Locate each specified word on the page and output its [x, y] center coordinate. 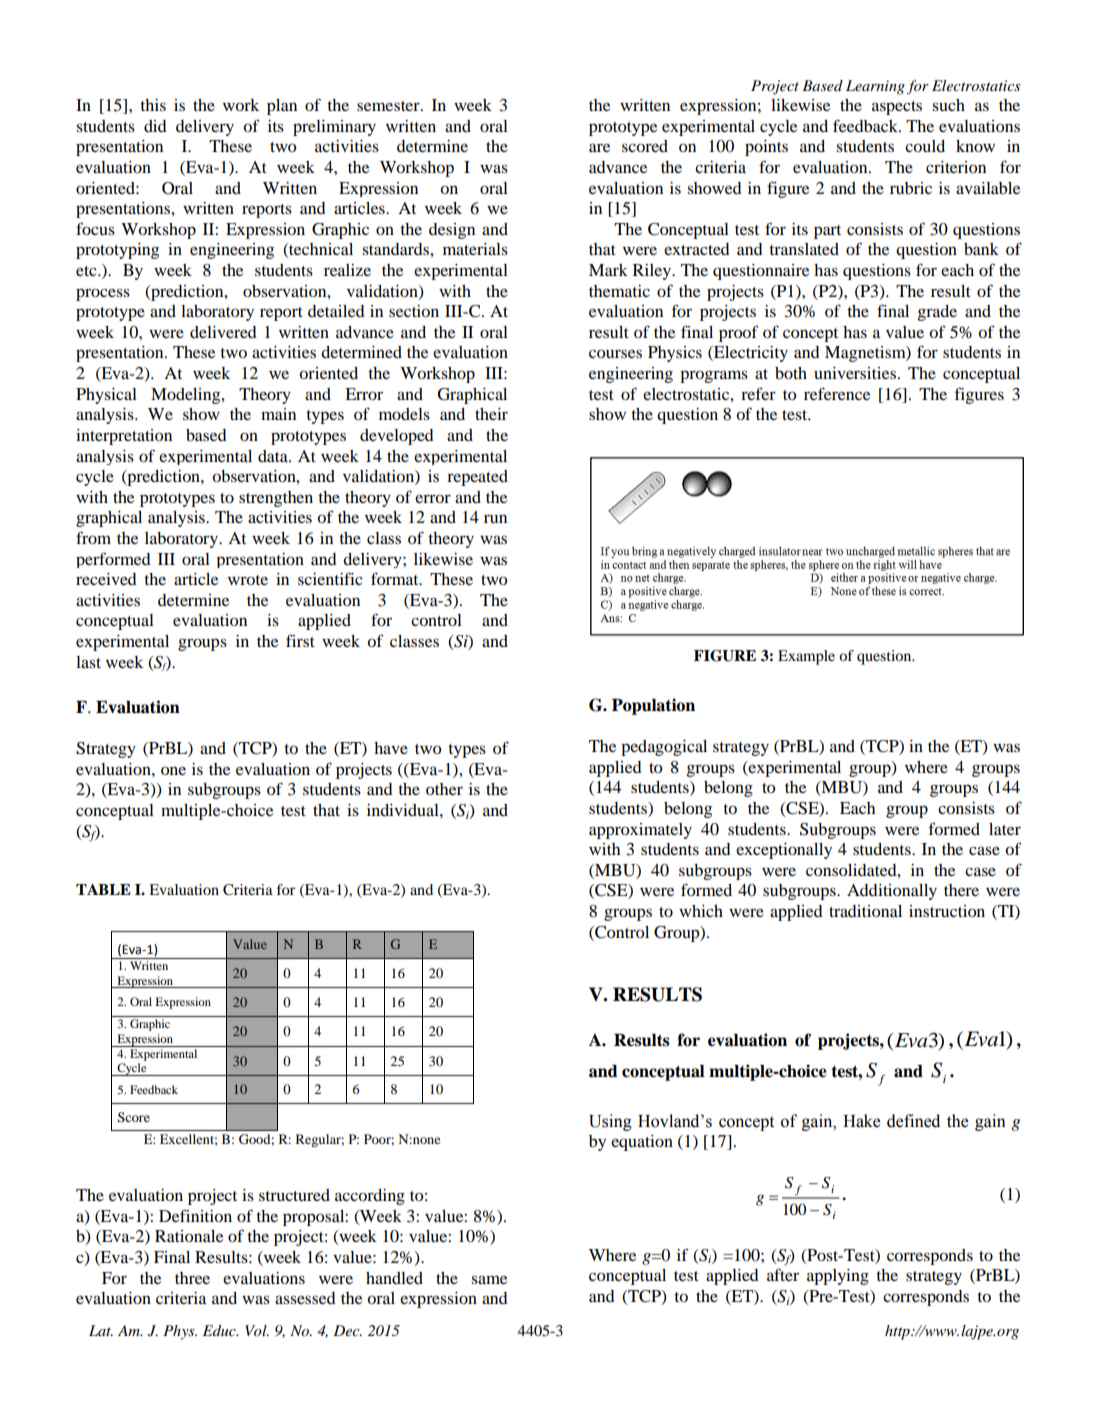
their [491, 414]
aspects [897, 108]
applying [838, 1277]
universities [855, 373]
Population [653, 706]
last [88, 662]
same [489, 1279]
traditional [865, 911]
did [155, 126]
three [192, 1278]
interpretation [124, 437]
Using [610, 1122]
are [599, 147]
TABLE [103, 889]
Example [806, 657]
